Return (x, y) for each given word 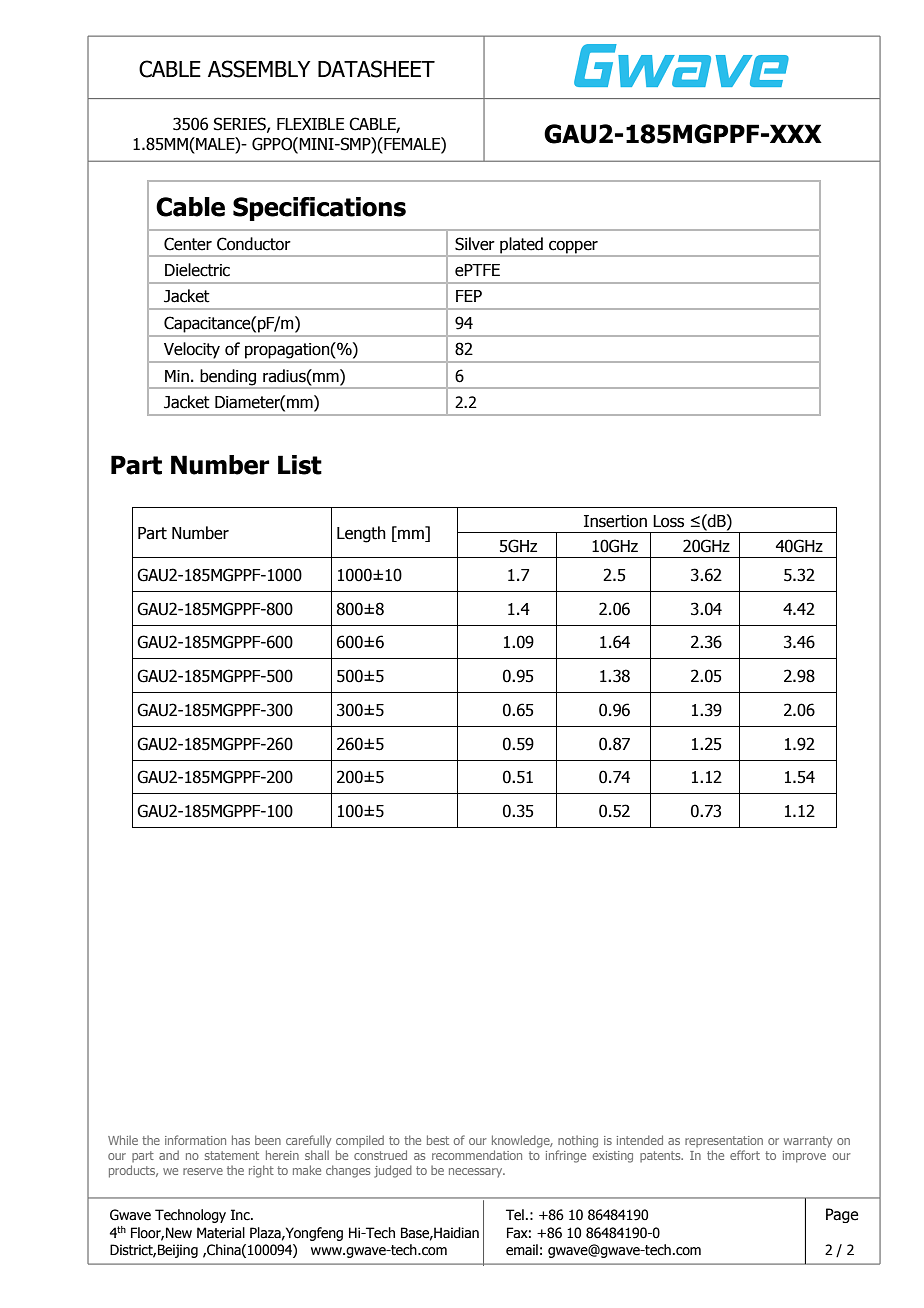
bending (228, 378)
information (195, 1140)
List (300, 465)
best (438, 1140)
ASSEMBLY (259, 69)
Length (361, 534)
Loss (668, 521)
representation (724, 1141)
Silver (475, 244)
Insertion (615, 521)
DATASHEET (376, 69)
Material (221, 1233)
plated (521, 245)
